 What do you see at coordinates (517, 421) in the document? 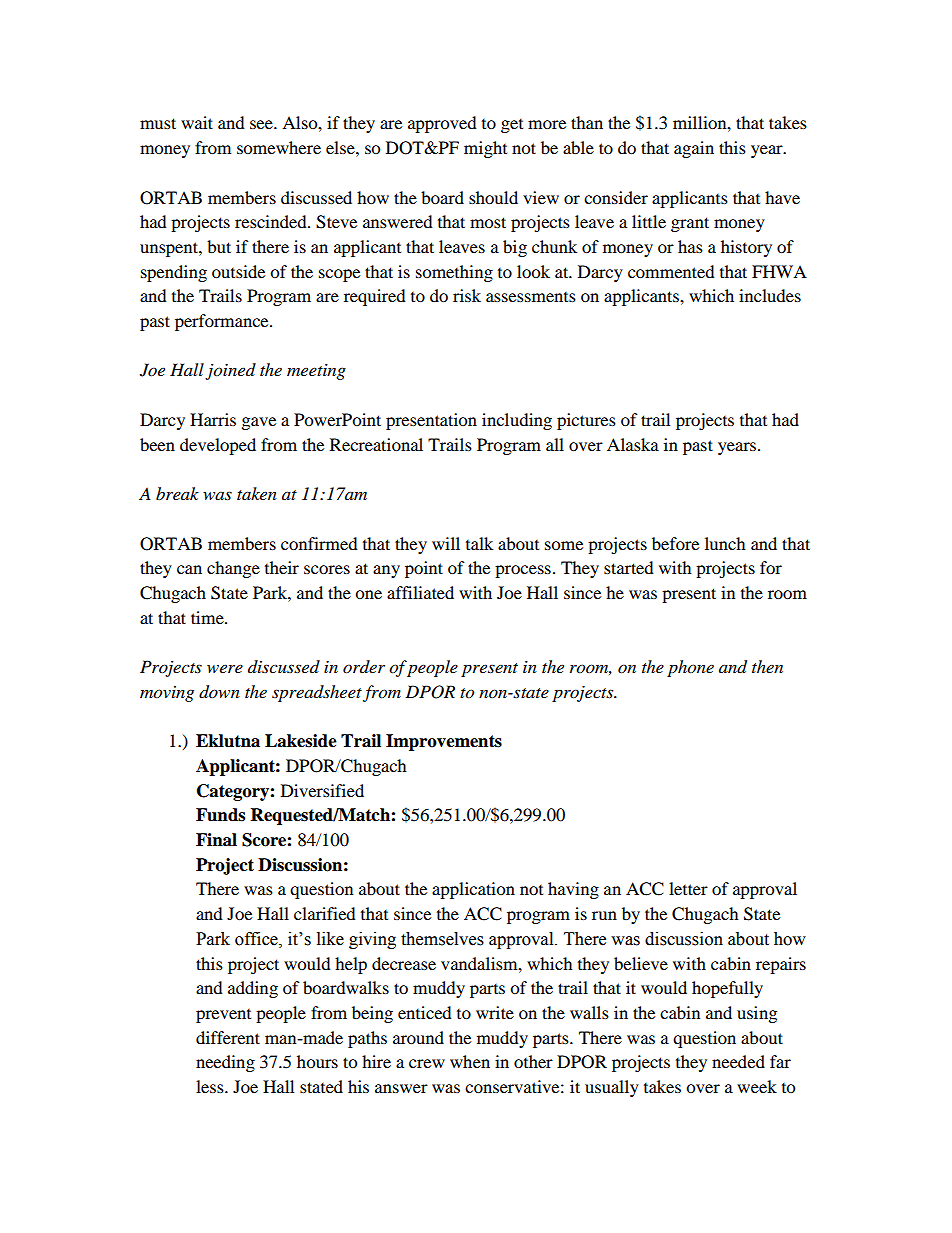
I see `including` at bounding box center [517, 421].
